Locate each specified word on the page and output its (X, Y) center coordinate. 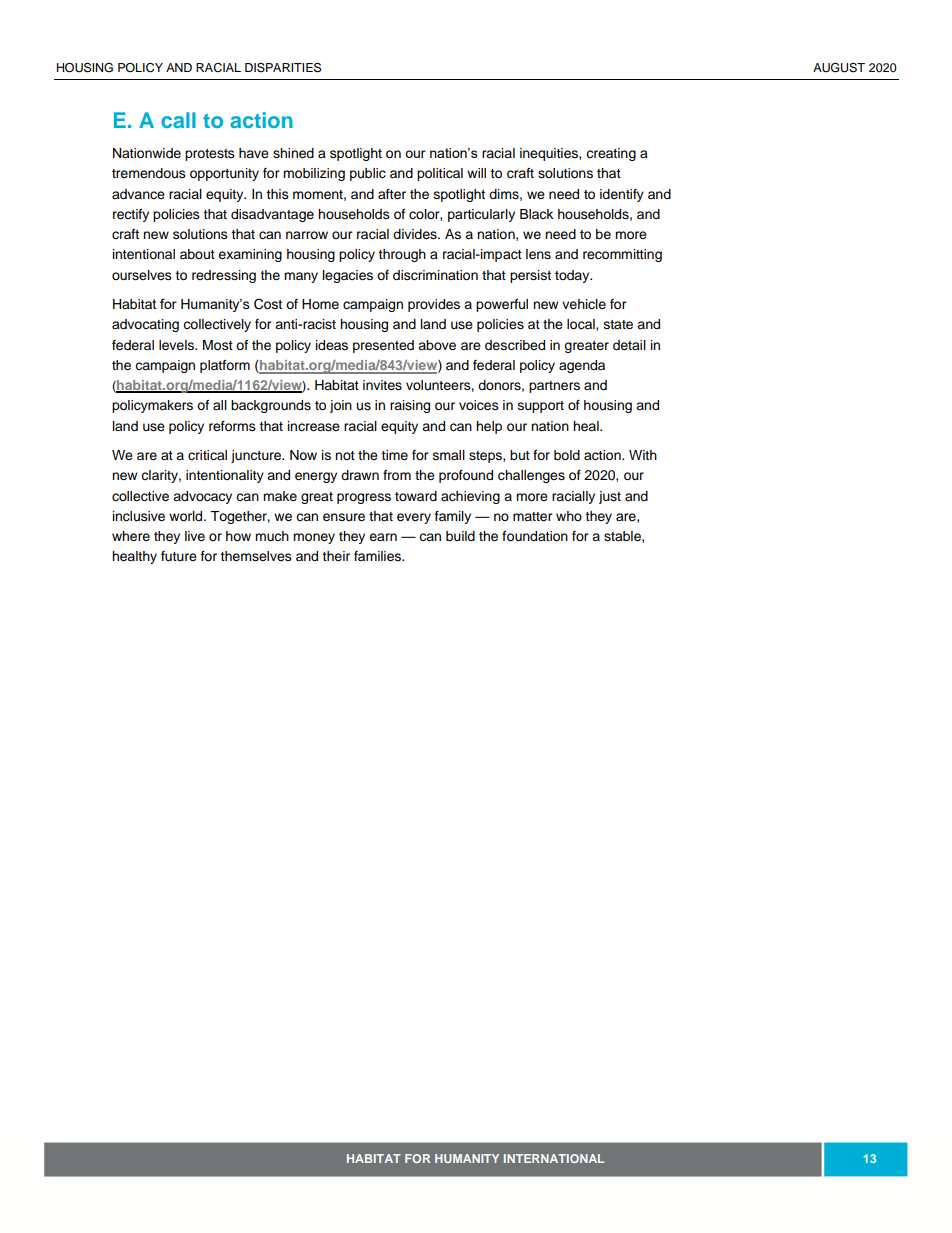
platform (225, 366)
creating (611, 154)
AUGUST (839, 68)
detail (629, 345)
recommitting (622, 255)
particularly (481, 215)
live (195, 536)
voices (479, 405)
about (197, 254)
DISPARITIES (283, 68)
